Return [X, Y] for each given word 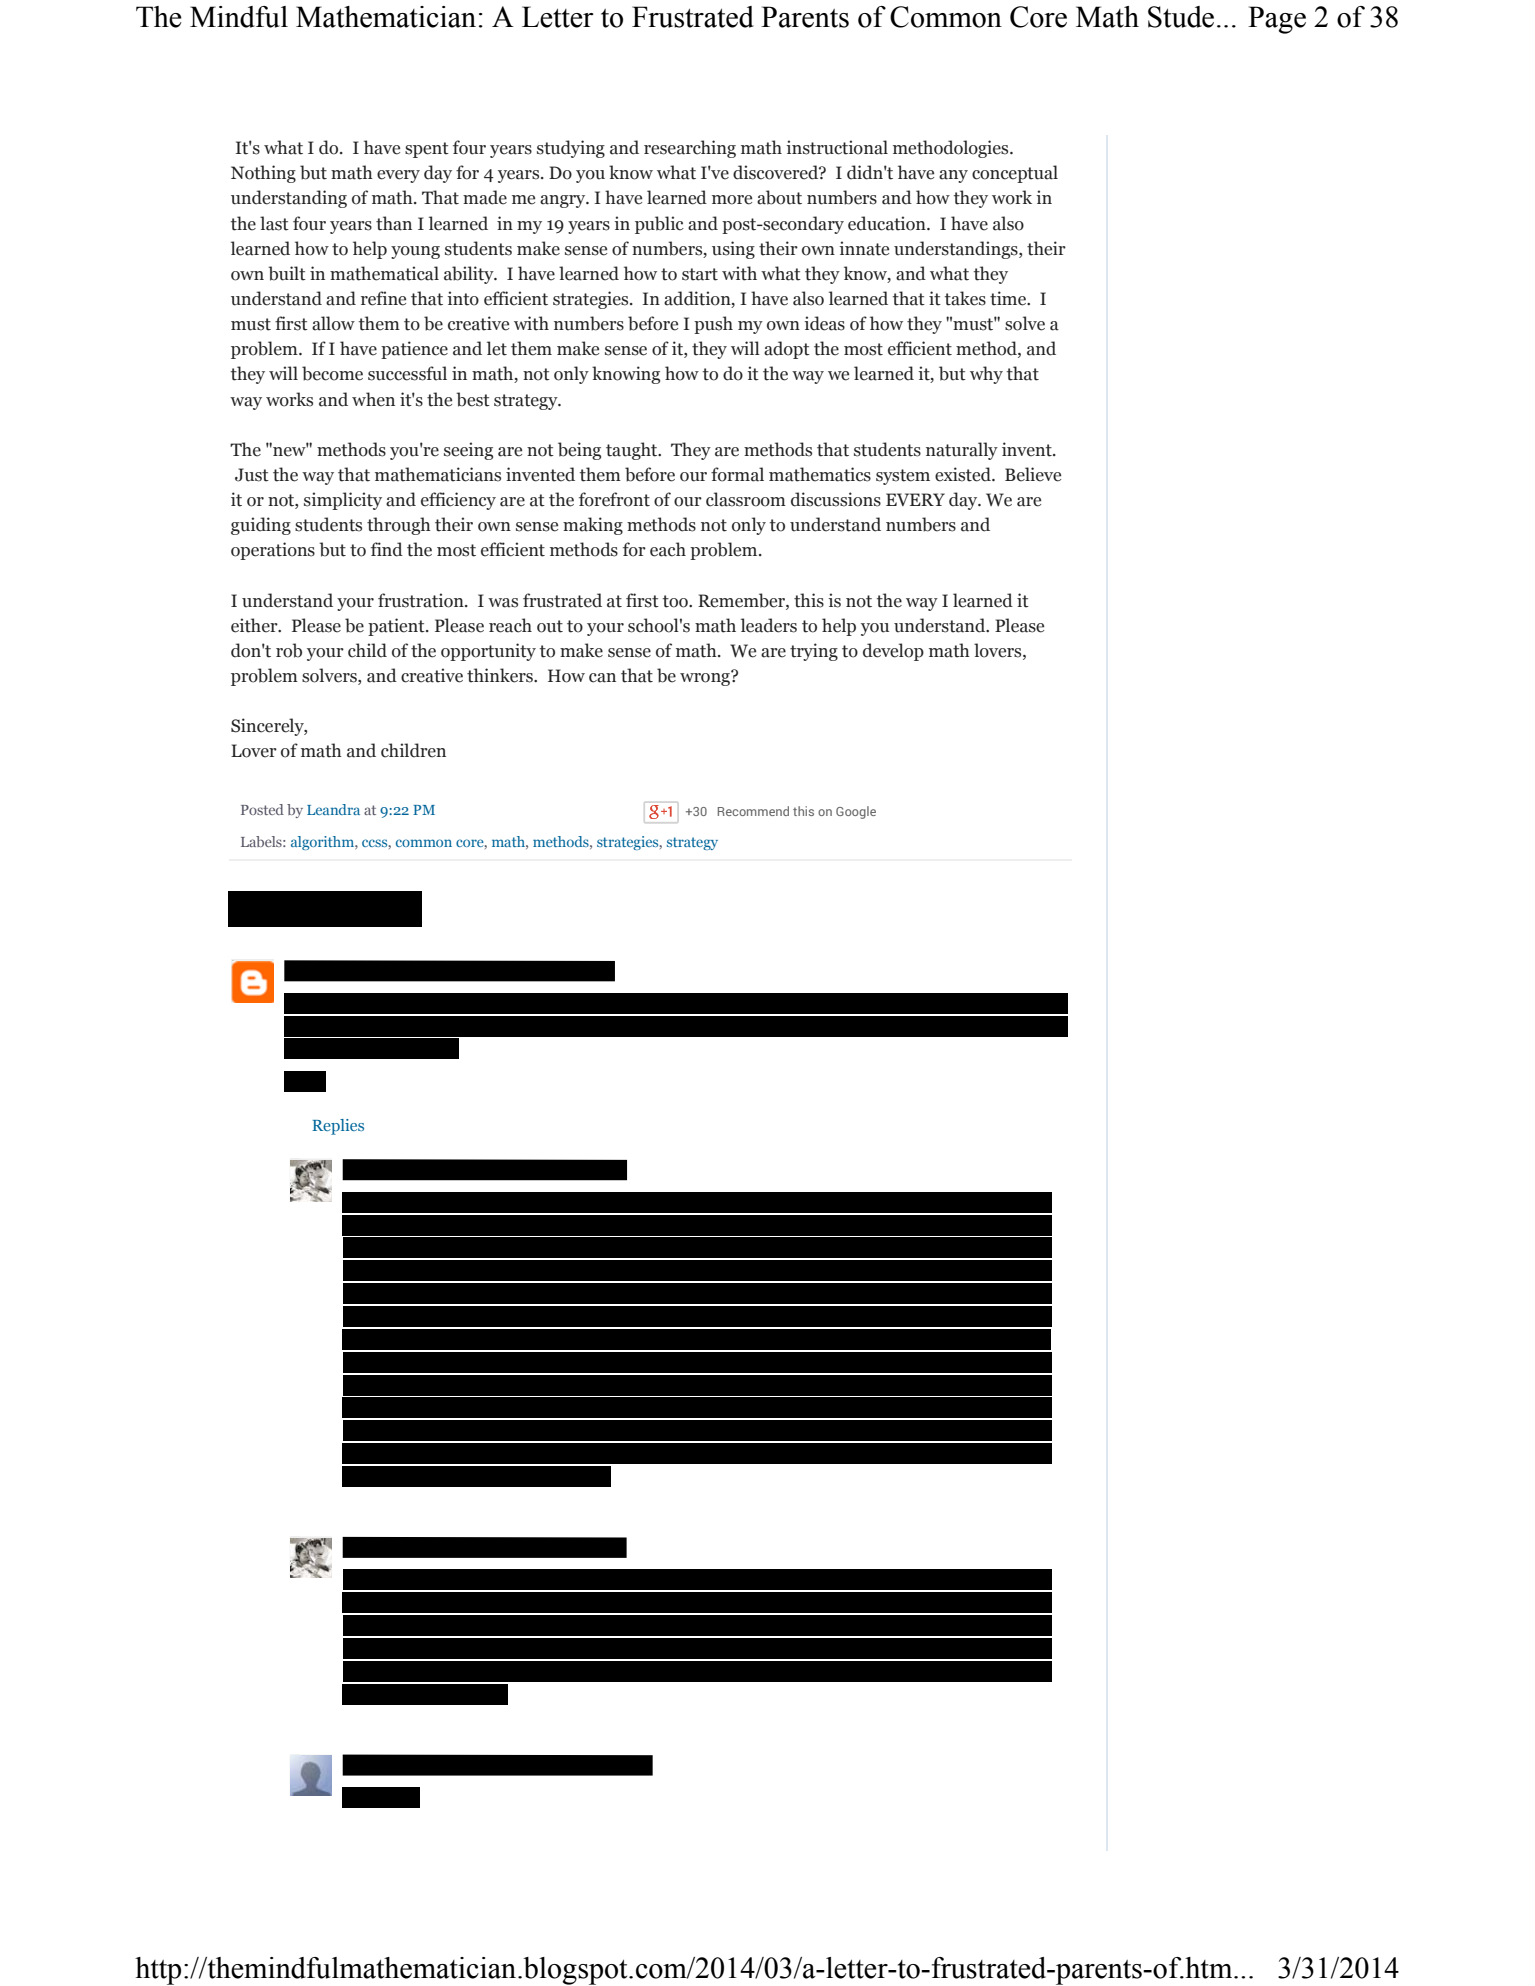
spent [427, 150]
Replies [338, 1127]
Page [1277, 20]
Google [856, 812]
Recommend [753, 811]
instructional [837, 147]
